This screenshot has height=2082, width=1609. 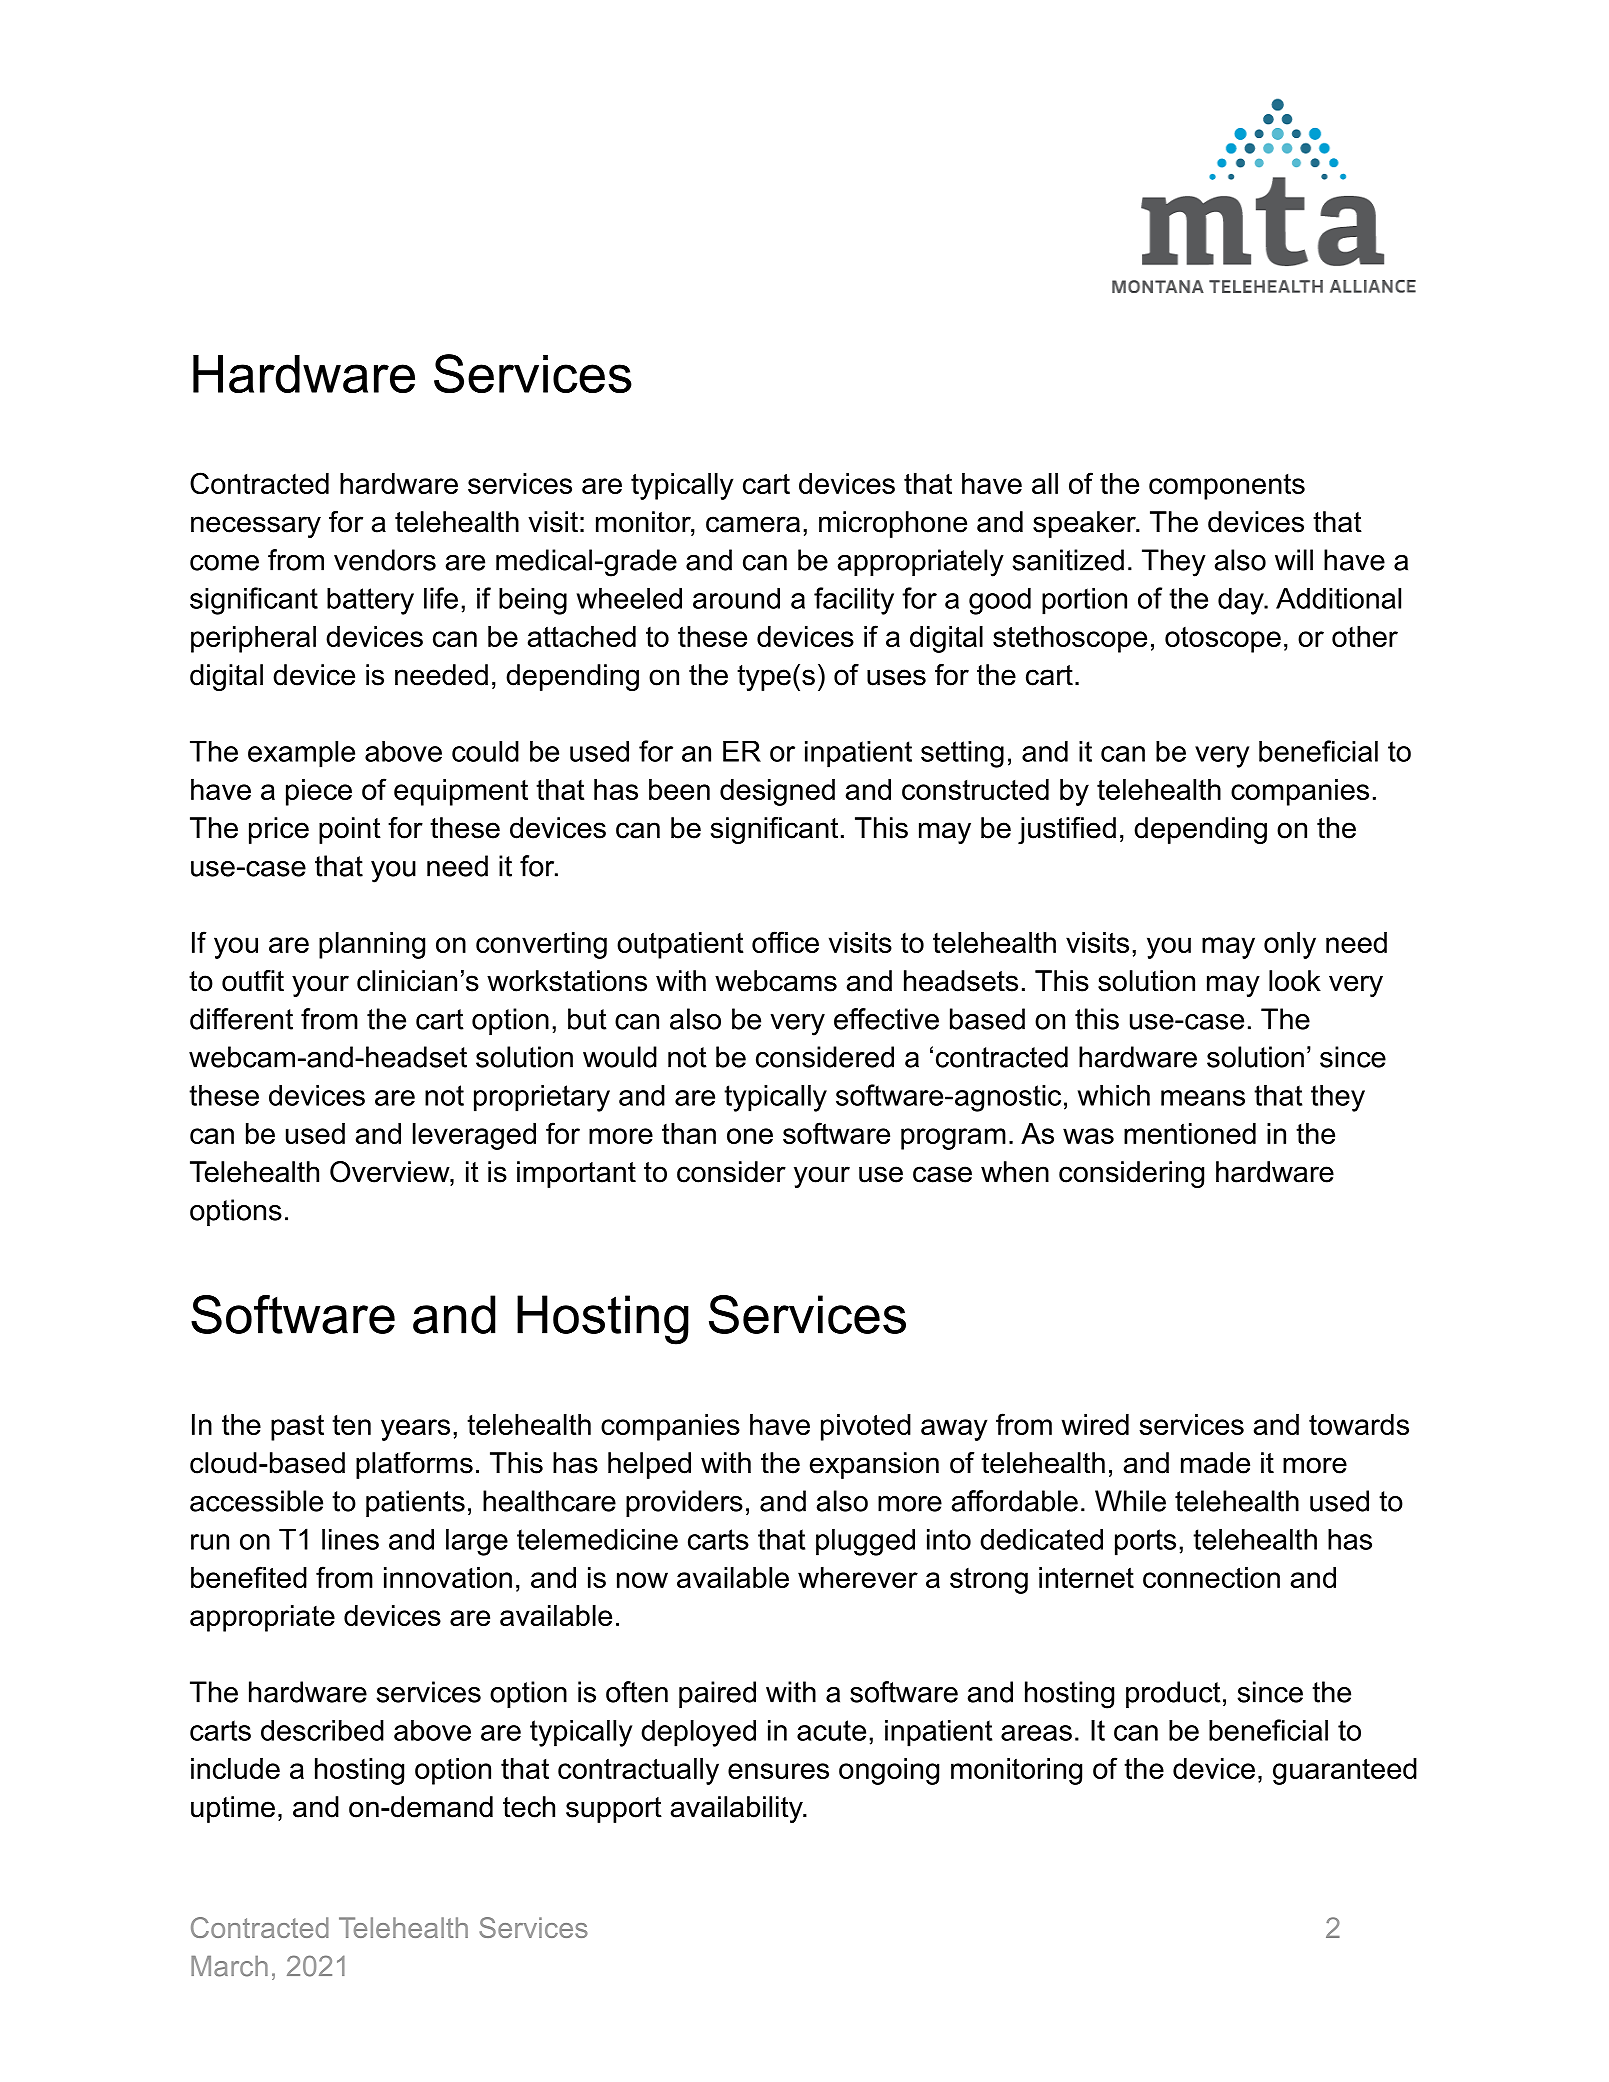 What do you see at coordinates (229, 1966) in the screenshot?
I see `March` at bounding box center [229, 1966].
